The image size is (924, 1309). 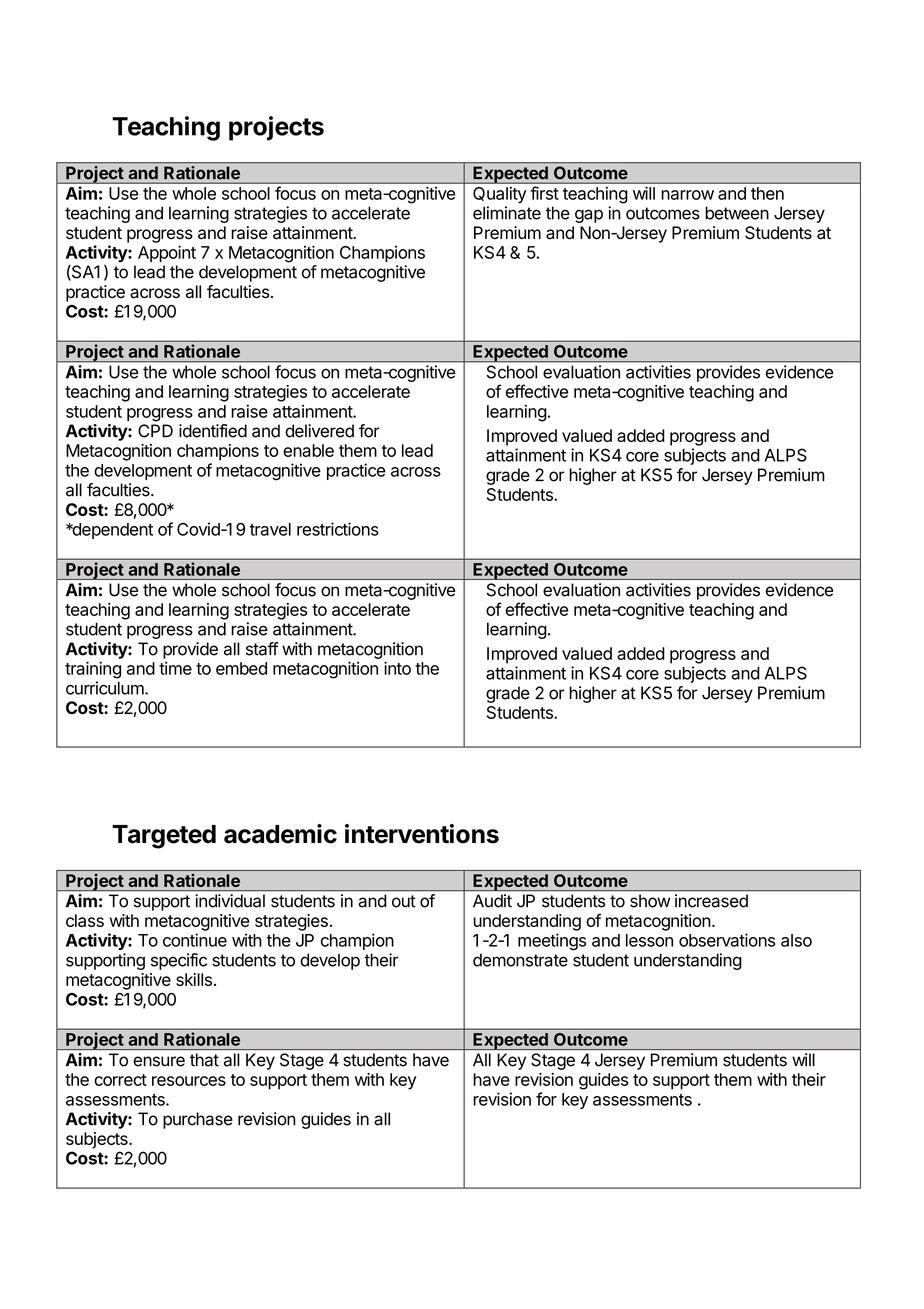 I want to click on CPD, so click(x=155, y=431).
